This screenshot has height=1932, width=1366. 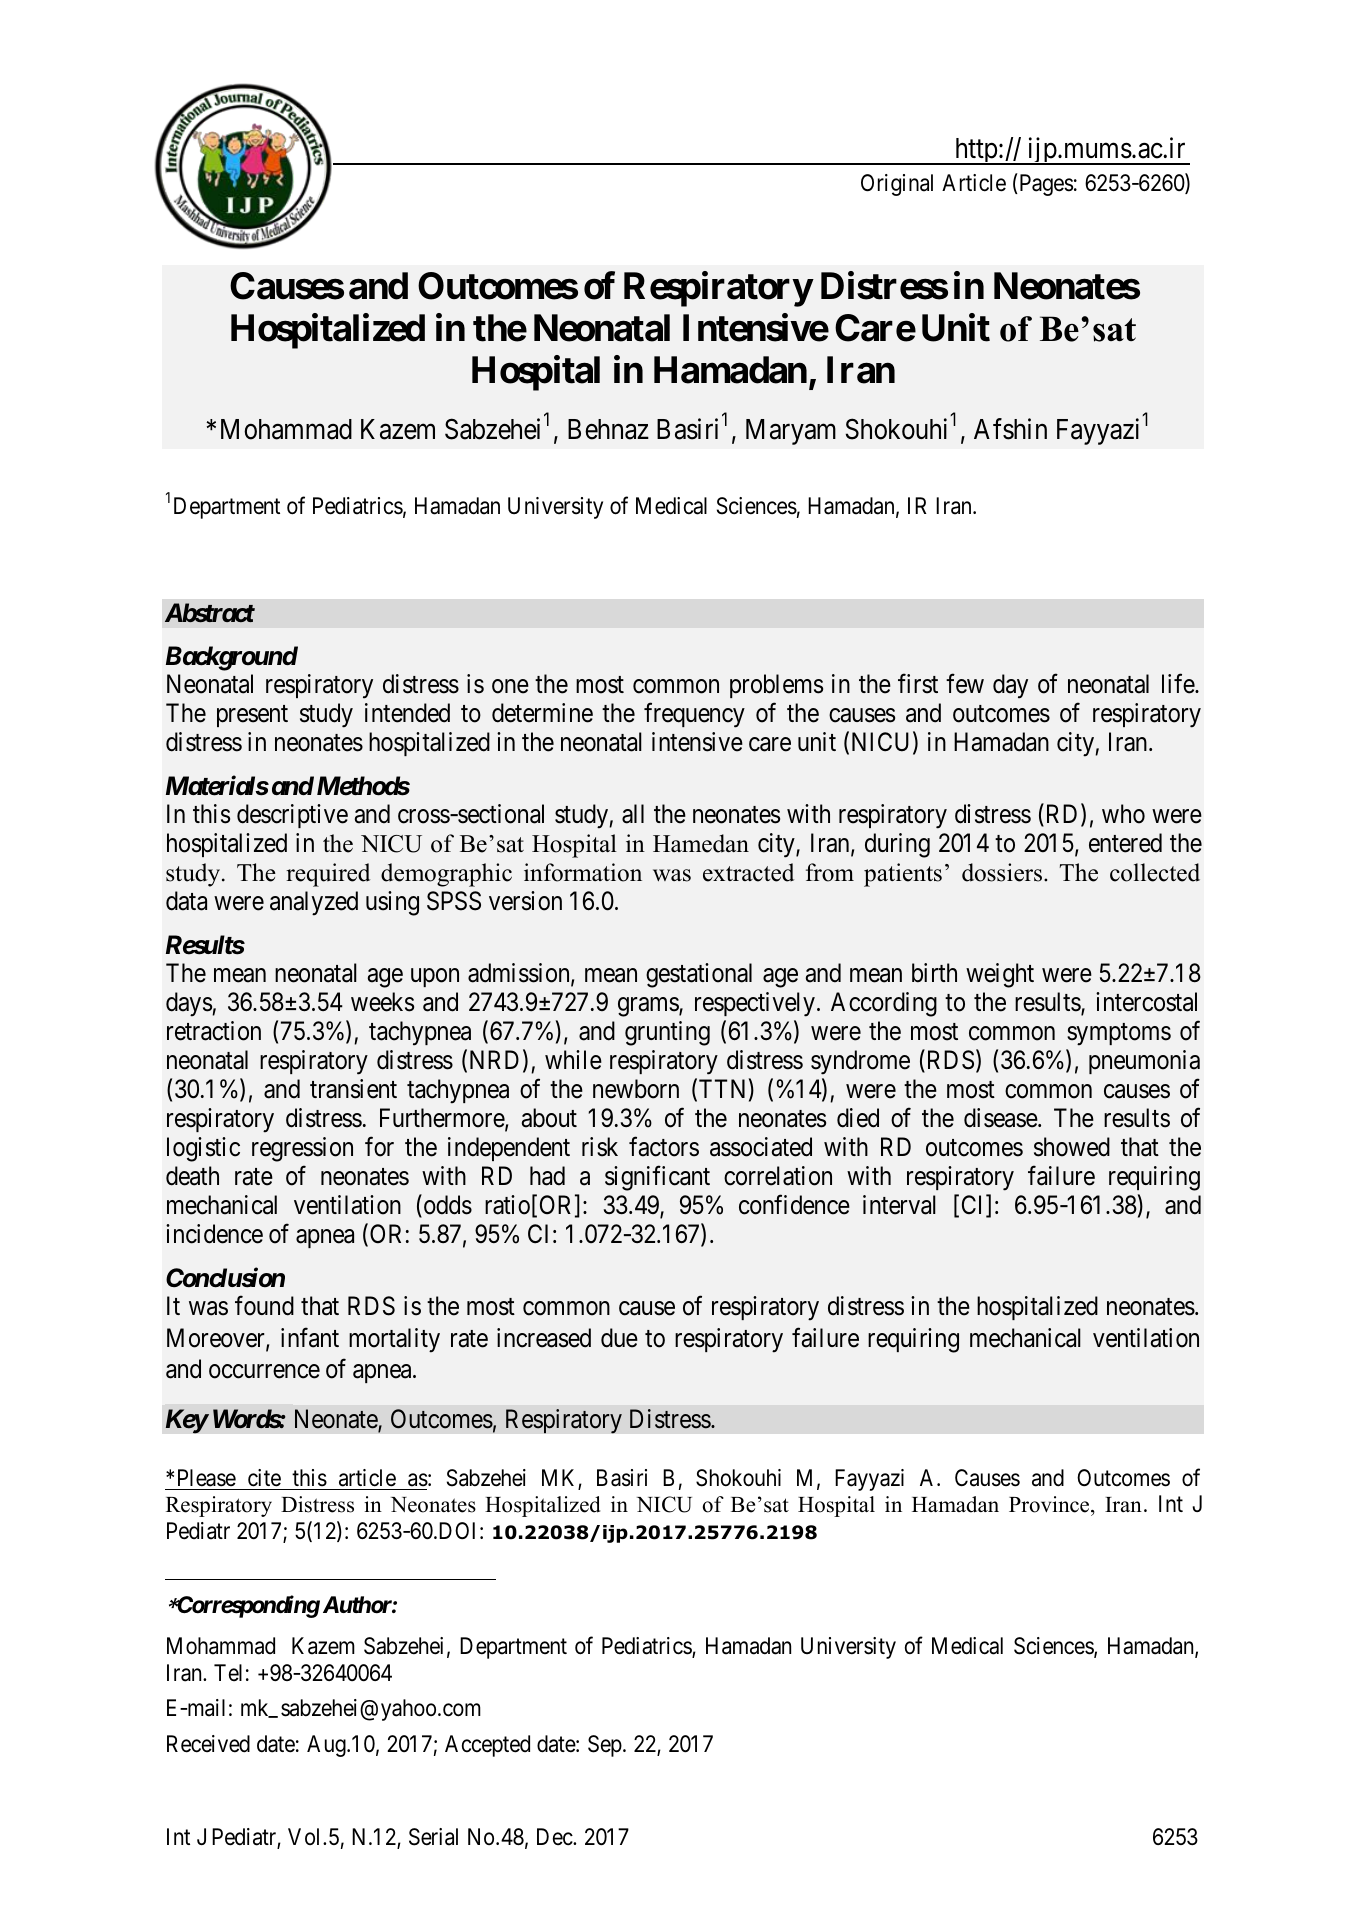 I want to click on present, so click(x=252, y=716).
